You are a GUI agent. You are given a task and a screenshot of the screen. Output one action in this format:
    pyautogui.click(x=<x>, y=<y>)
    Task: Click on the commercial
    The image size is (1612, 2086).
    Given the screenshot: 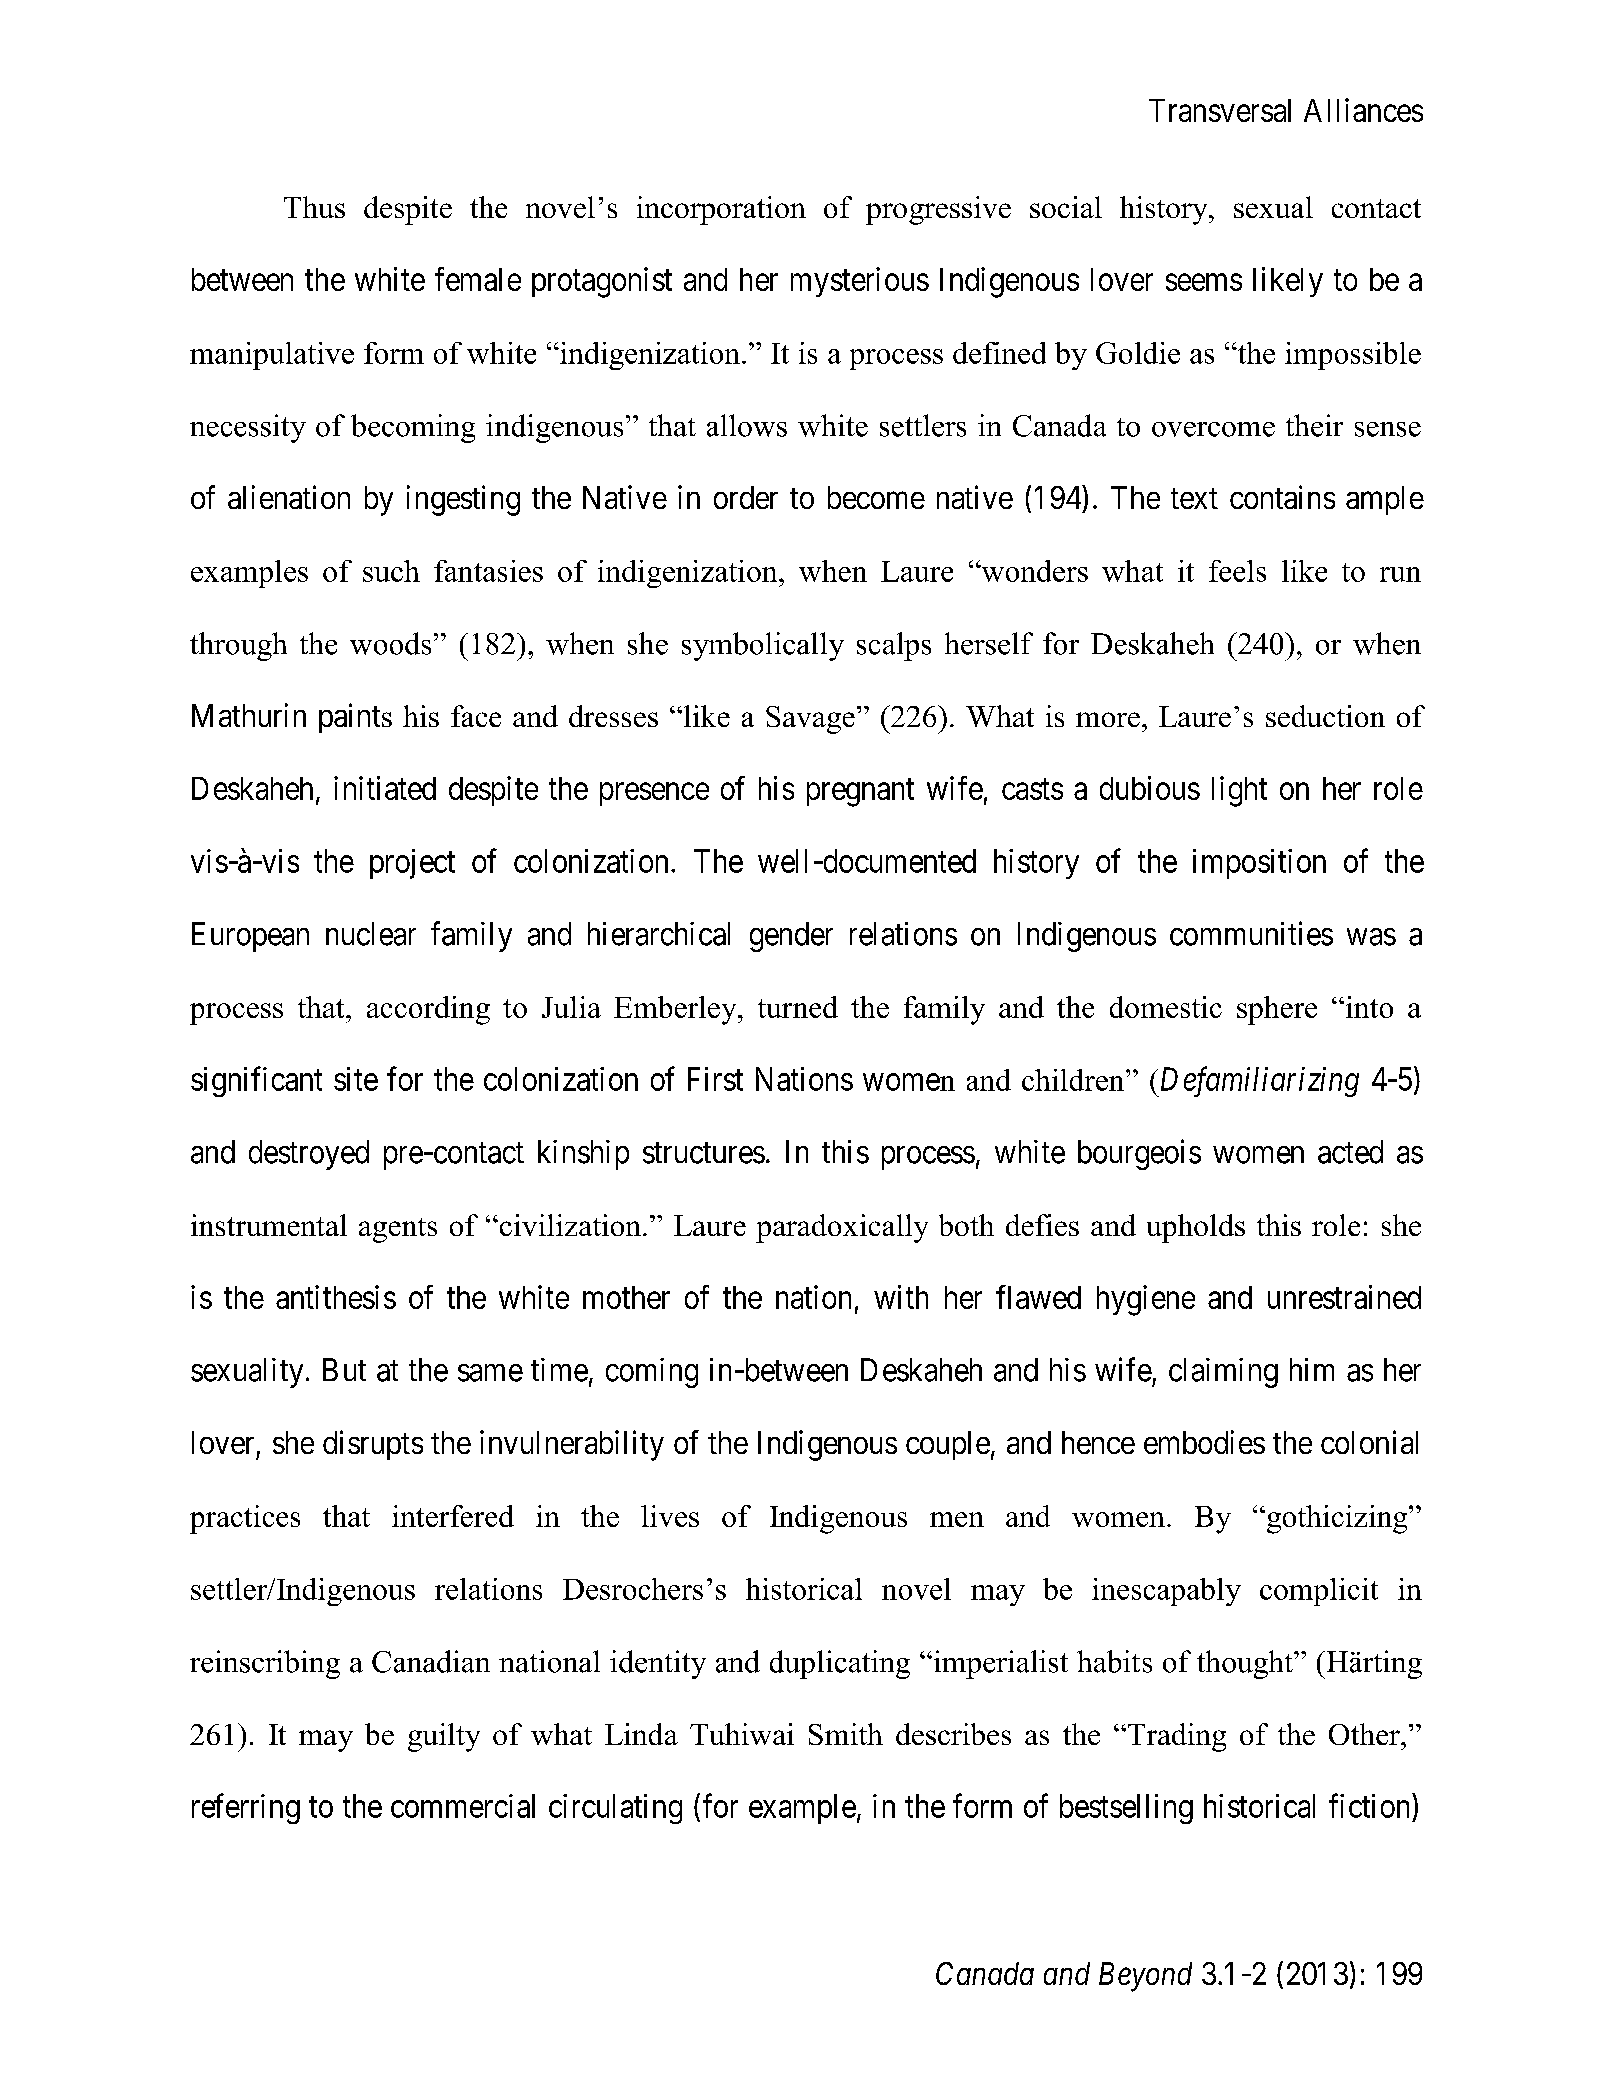 What is the action you would take?
    pyautogui.click(x=463, y=1806)
